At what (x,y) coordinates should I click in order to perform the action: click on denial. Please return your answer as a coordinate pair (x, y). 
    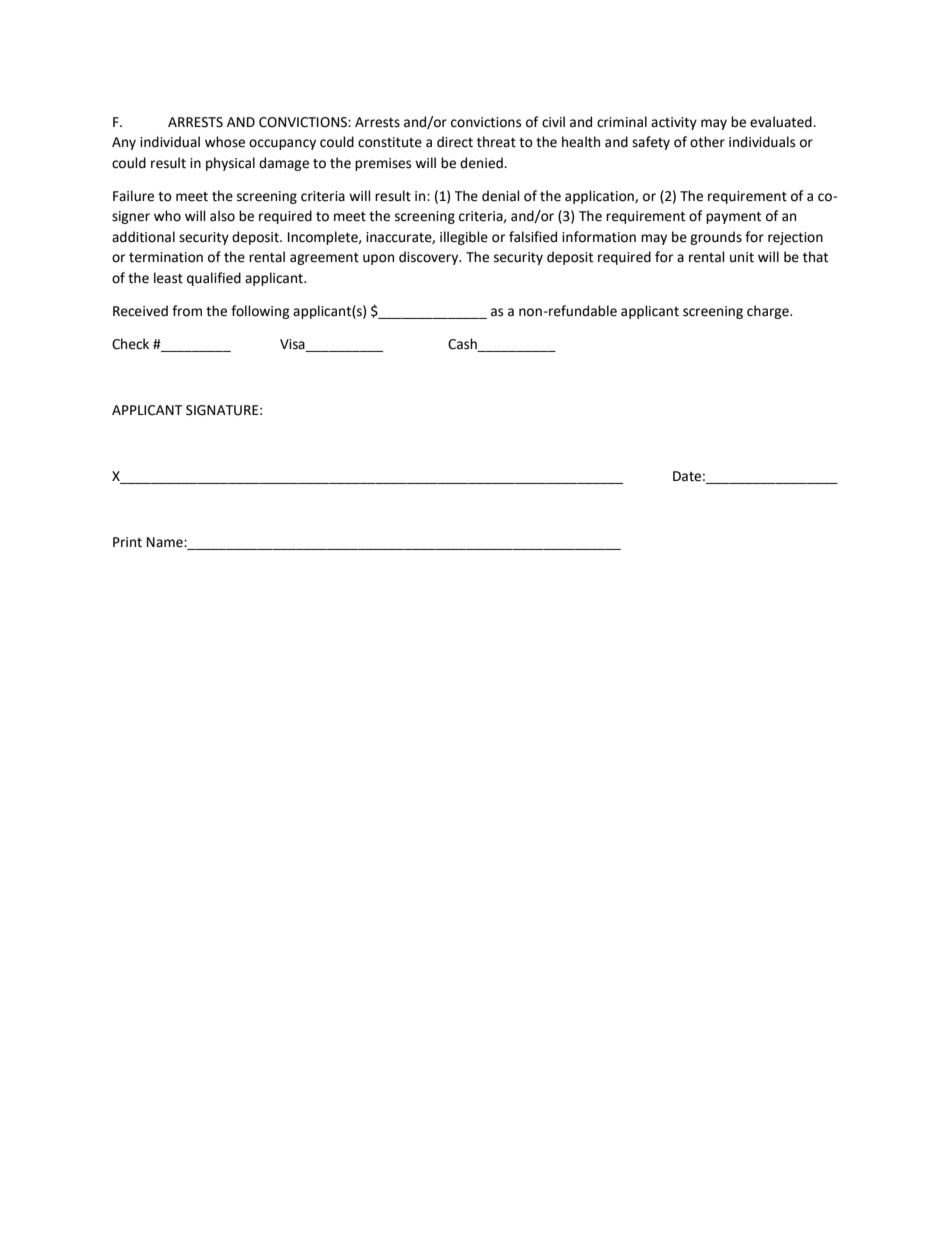
    Looking at the image, I should click on (500, 196).
